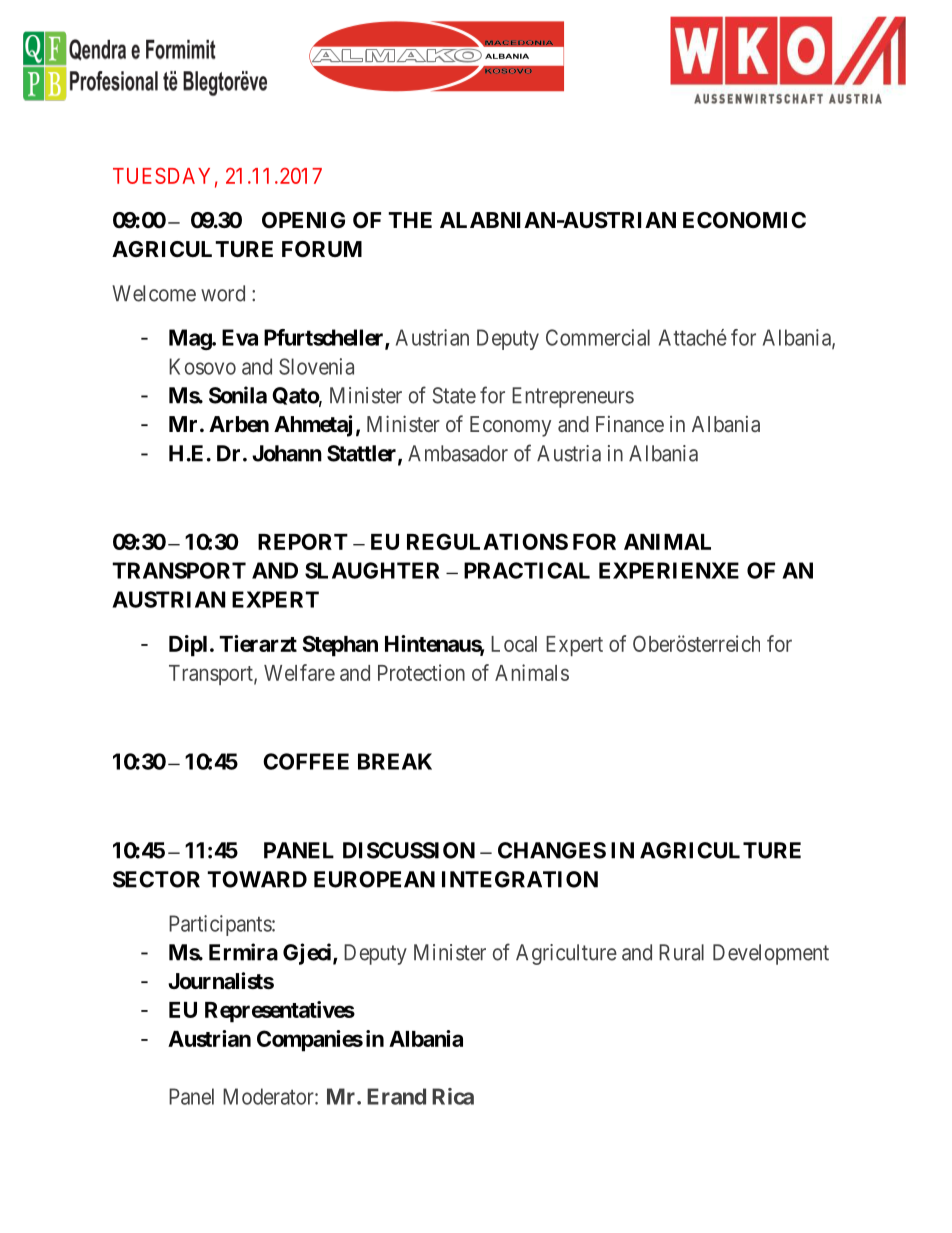 The height and width of the screenshot is (1233, 952). What do you see at coordinates (409, 850) in the screenshot?
I see `DISCUSSION` at bounding box center [409, 850].
